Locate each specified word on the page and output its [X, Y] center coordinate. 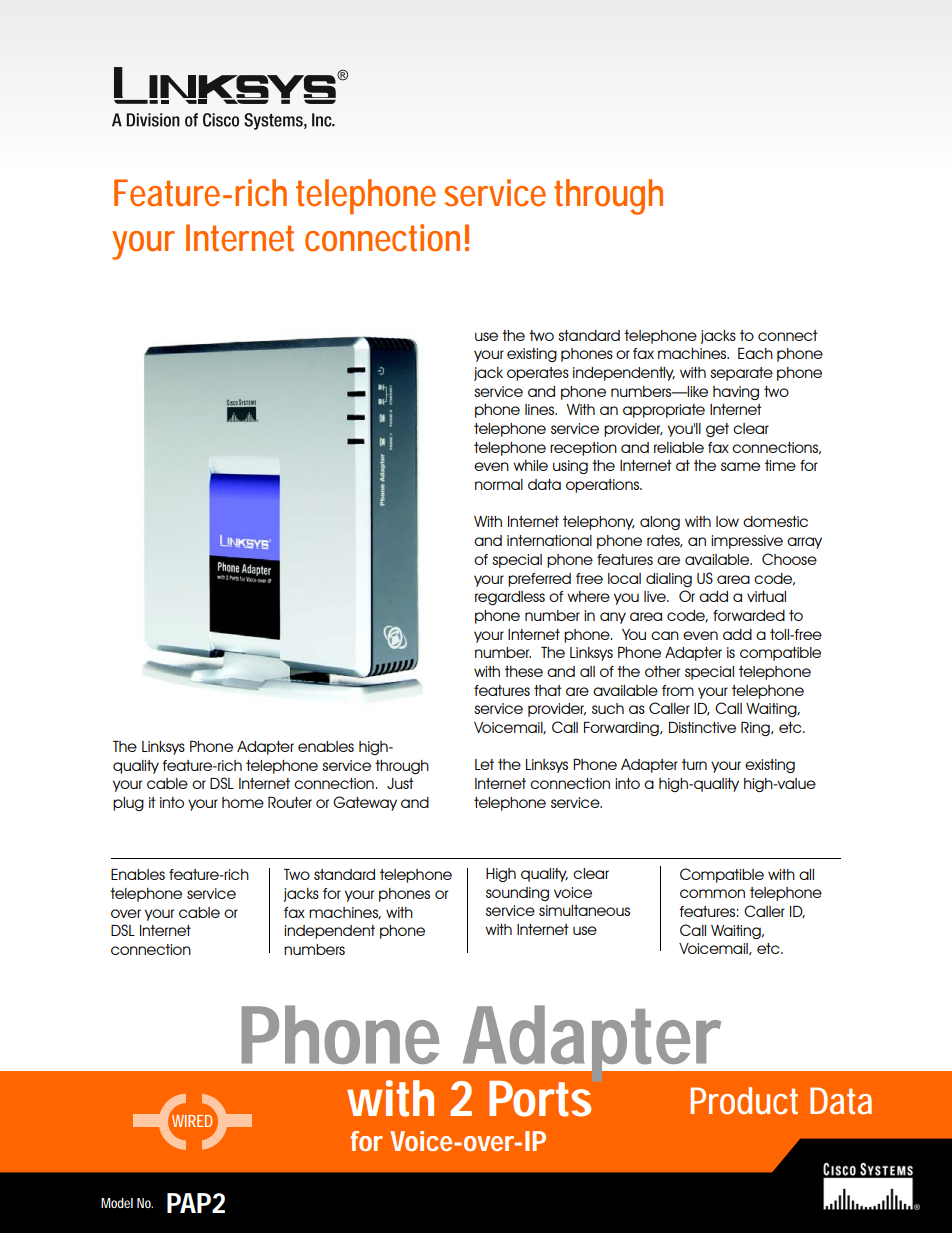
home [243, 802]
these [524, 671]
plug [128, 804]
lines [541, 409]
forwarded [749, 615]
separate [741, 374]
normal [499, 484]
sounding [517, 894]
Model [117, 1203]
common [712, 893]
